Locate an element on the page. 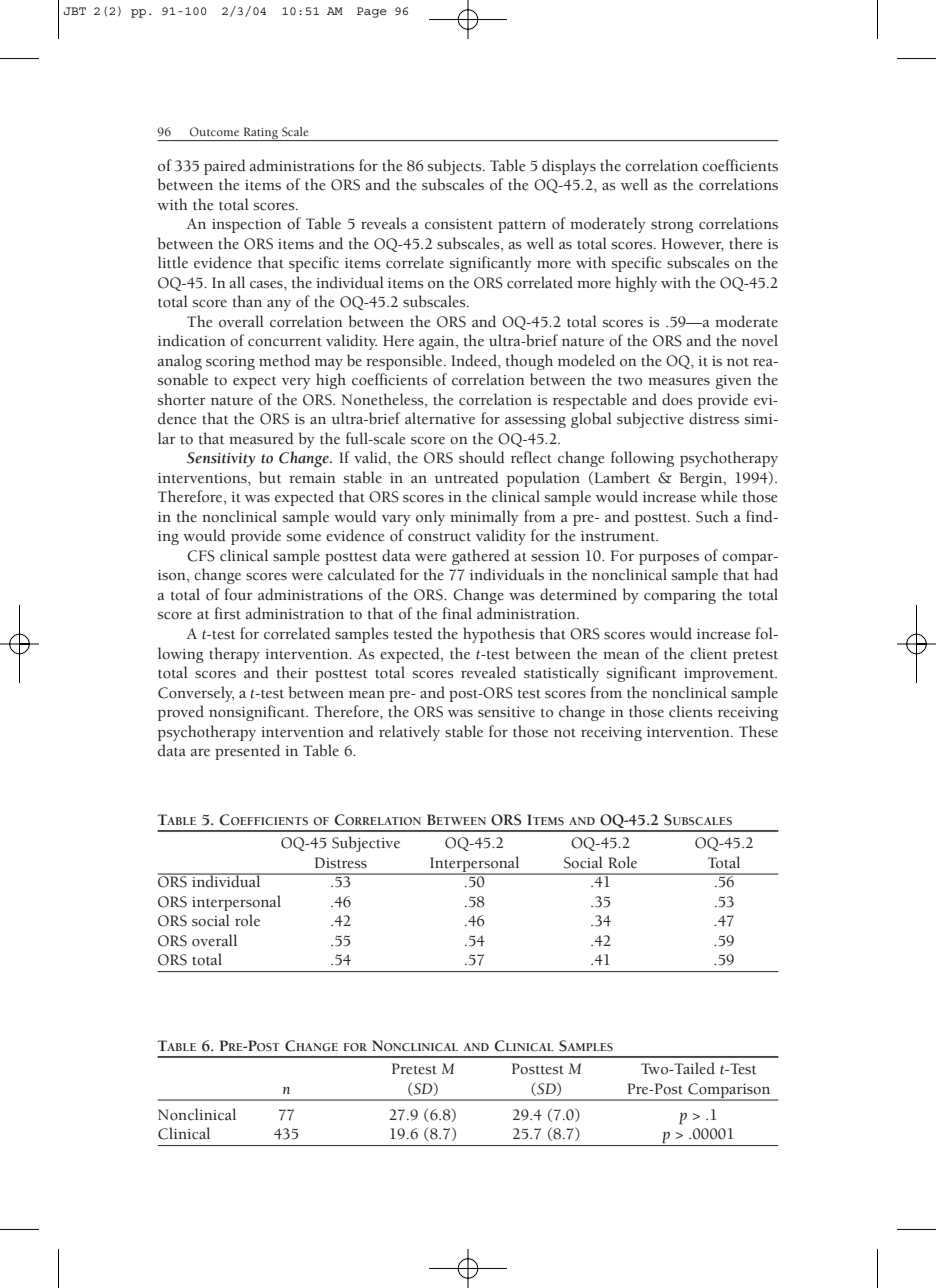 The image size is (936, 1288). again is located at coordinates (438, 343).
